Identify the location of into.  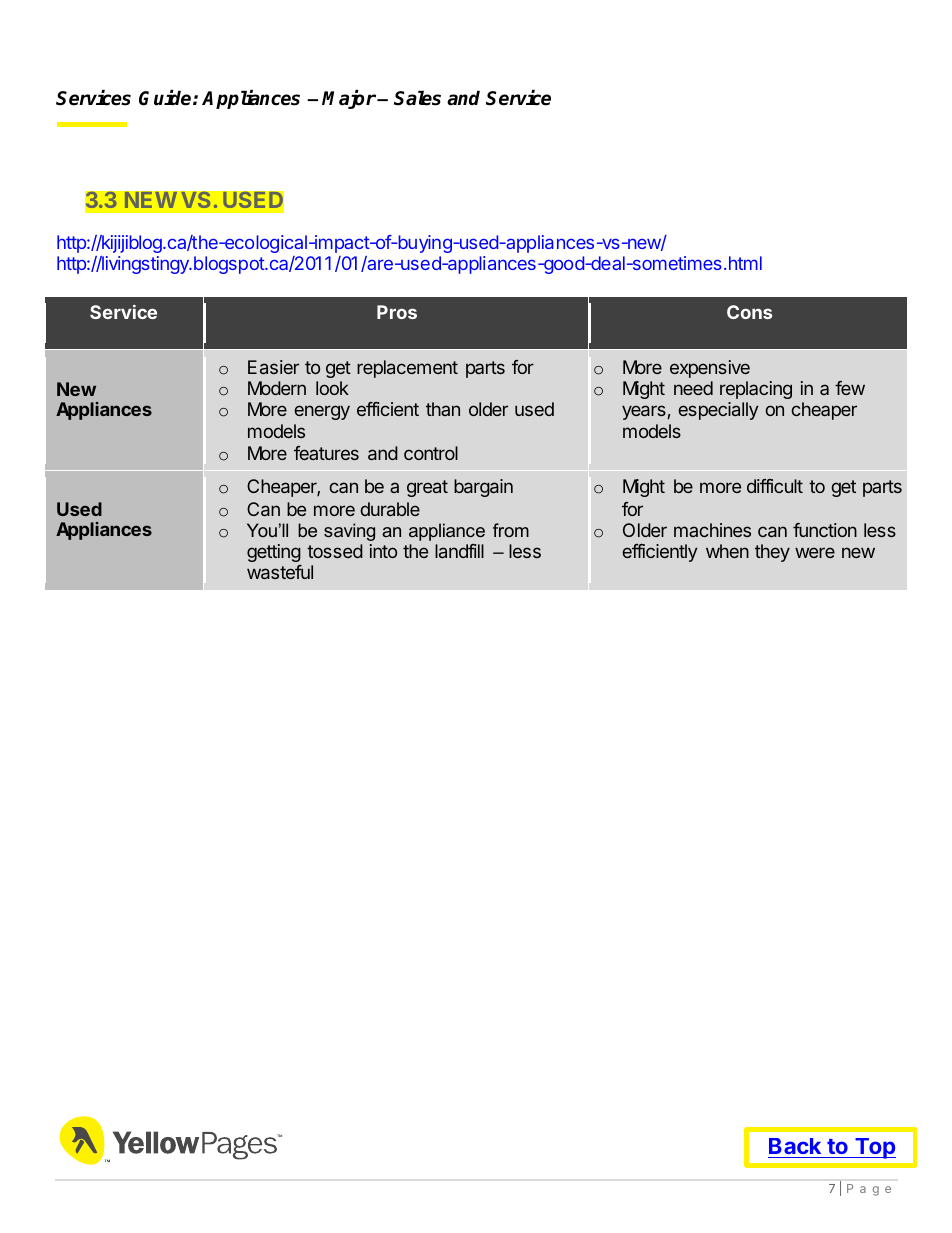
(383, 551).
